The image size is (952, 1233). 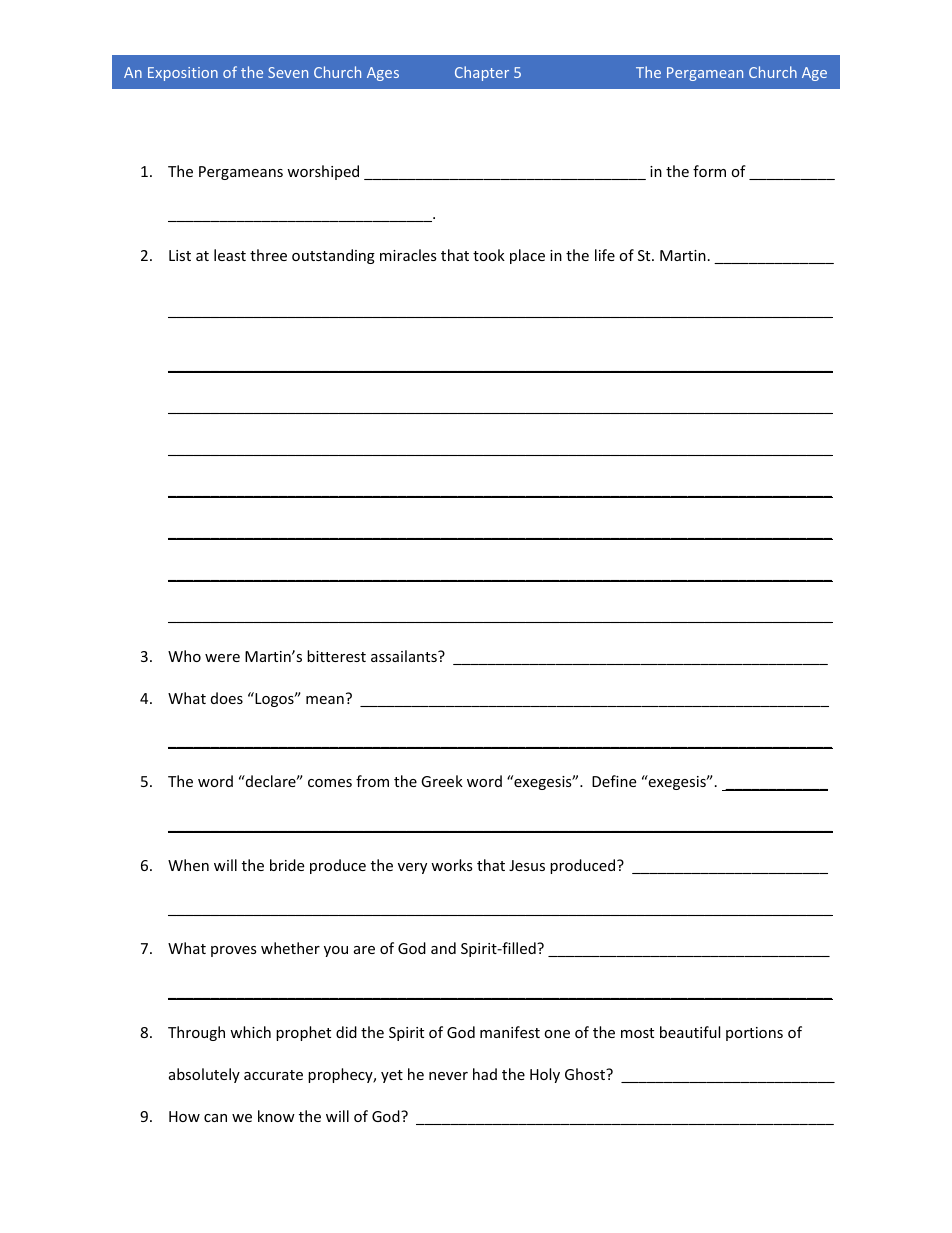 I want to click on never, so click(x=448, y=1076).
